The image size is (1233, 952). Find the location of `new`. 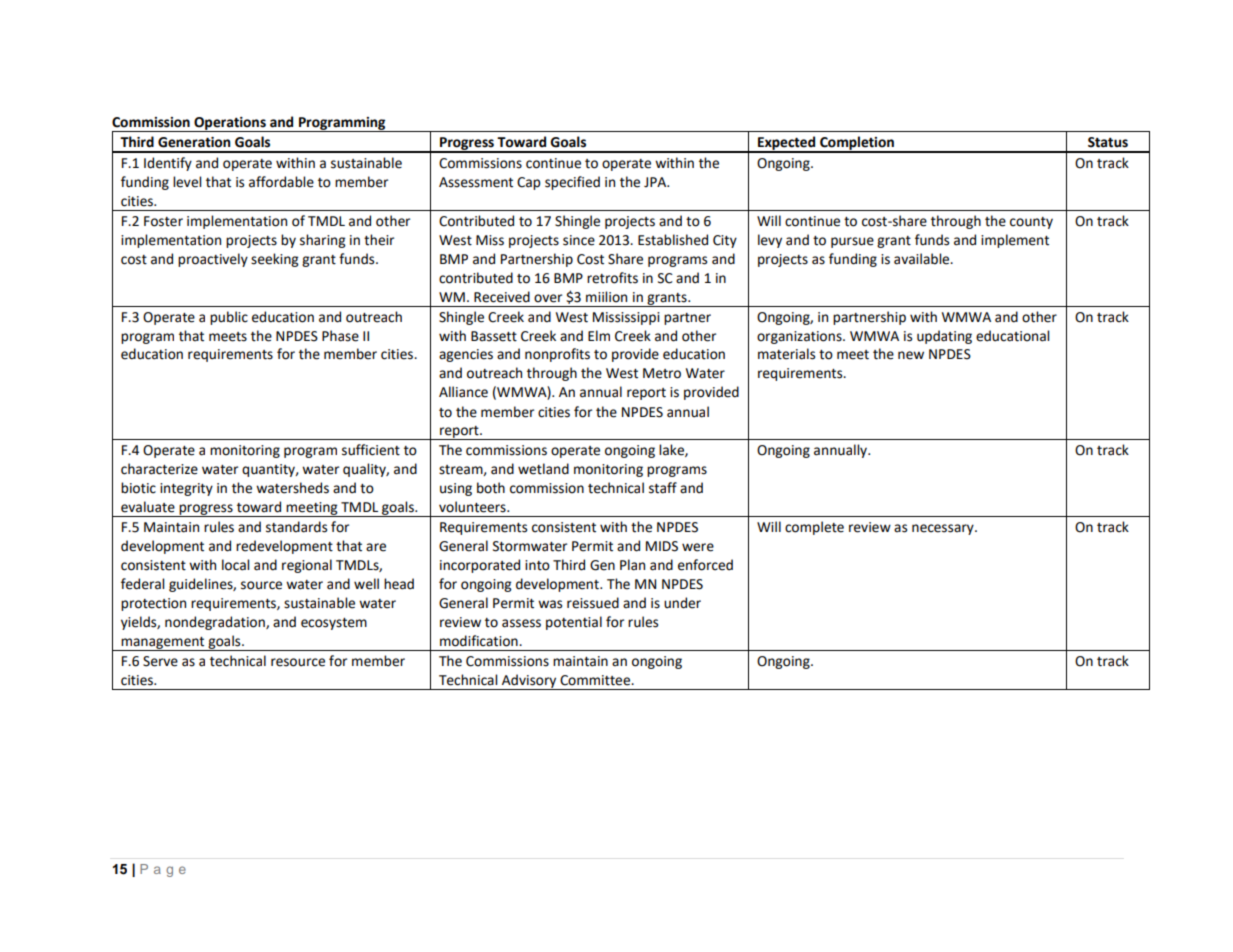

new is located at coordinates (911, 355).
